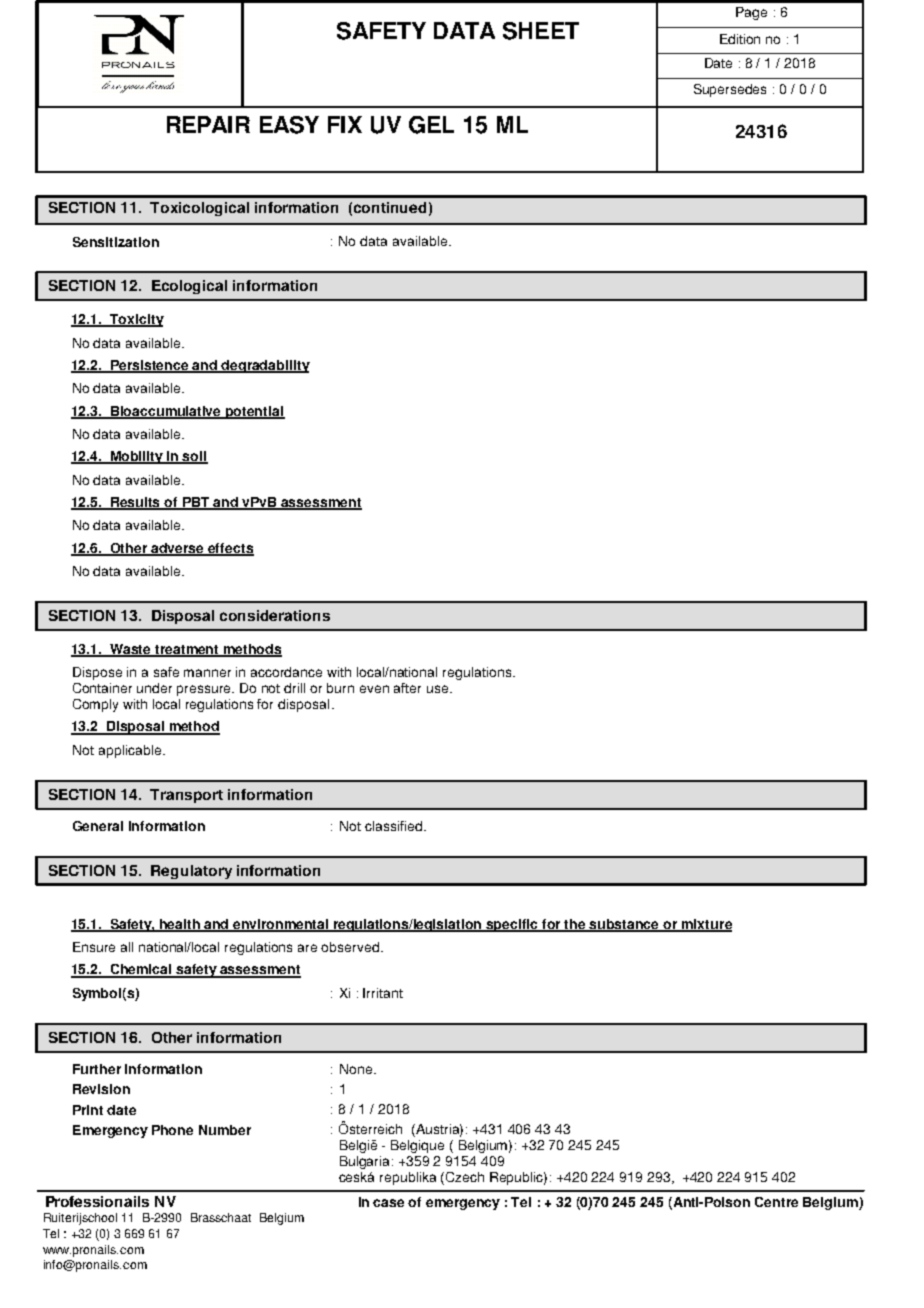 The width and height of the image is (924, 1308). Describe the element at coordinates (437, 689) in the image. I see `use` at that location.
